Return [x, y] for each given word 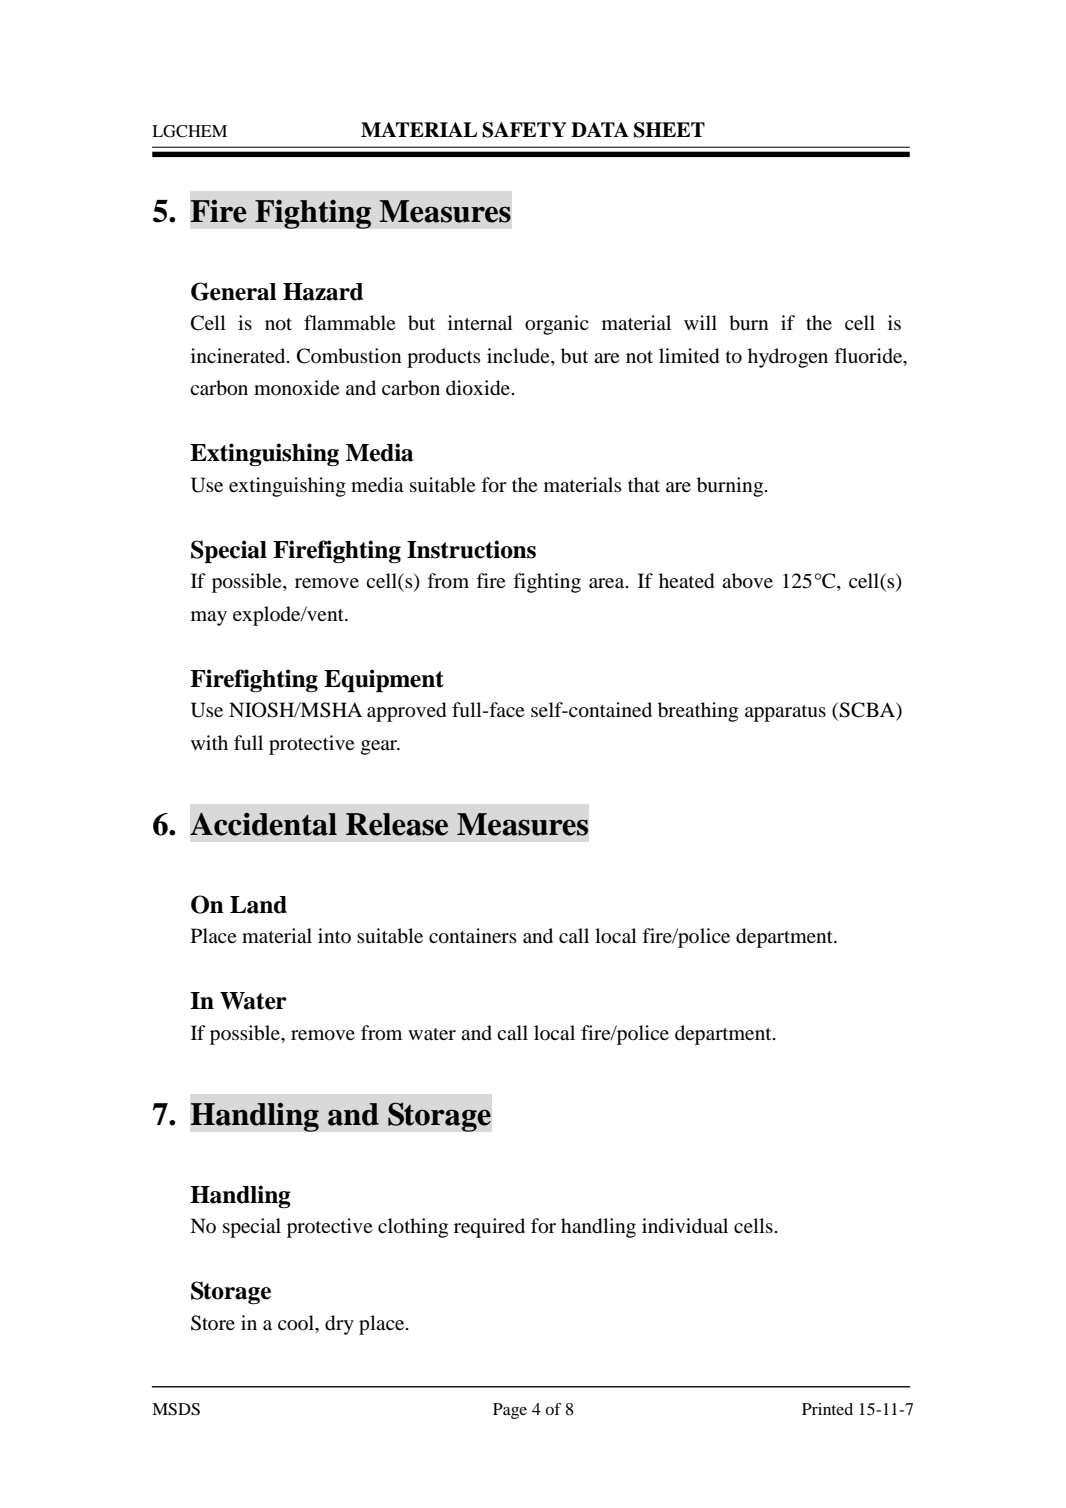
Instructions [471, 549]
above [747, 581]
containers [473, 936]
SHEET [669, 130]
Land [258, 905]
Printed [827, 1409]
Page [510, 1411]
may [209, 618]
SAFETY [524, 130]
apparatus [785, 713]
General [233, 291]
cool [297, 1324]
